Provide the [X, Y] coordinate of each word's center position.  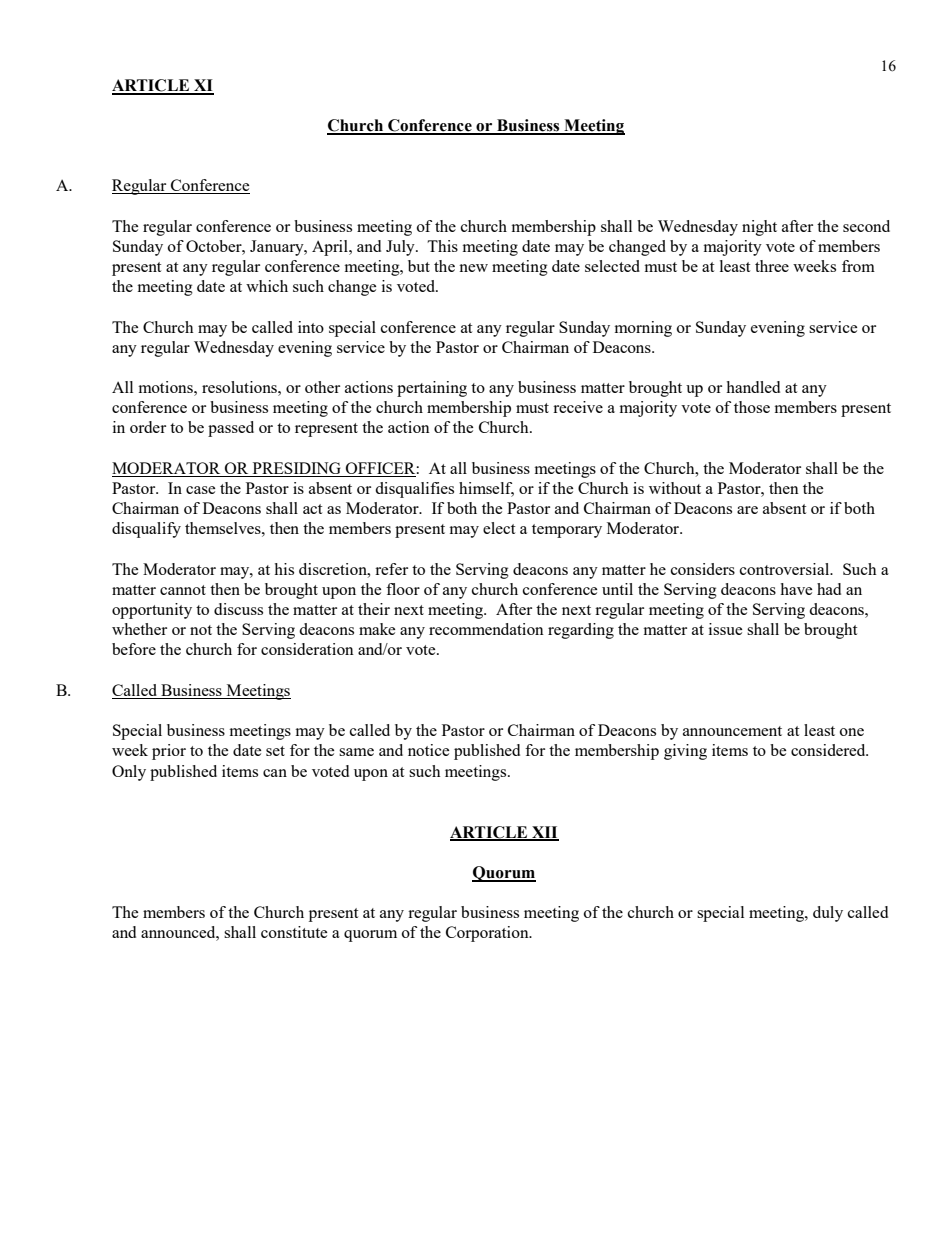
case [200, 490]
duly [828, 914]
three [772, 266]
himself [486, 489]
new [473, 268]
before [134, 649]
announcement [732, 731]
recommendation [486, 629]
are [747, 510]
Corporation [488, 934]
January [278, 248]
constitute [294, 932]
